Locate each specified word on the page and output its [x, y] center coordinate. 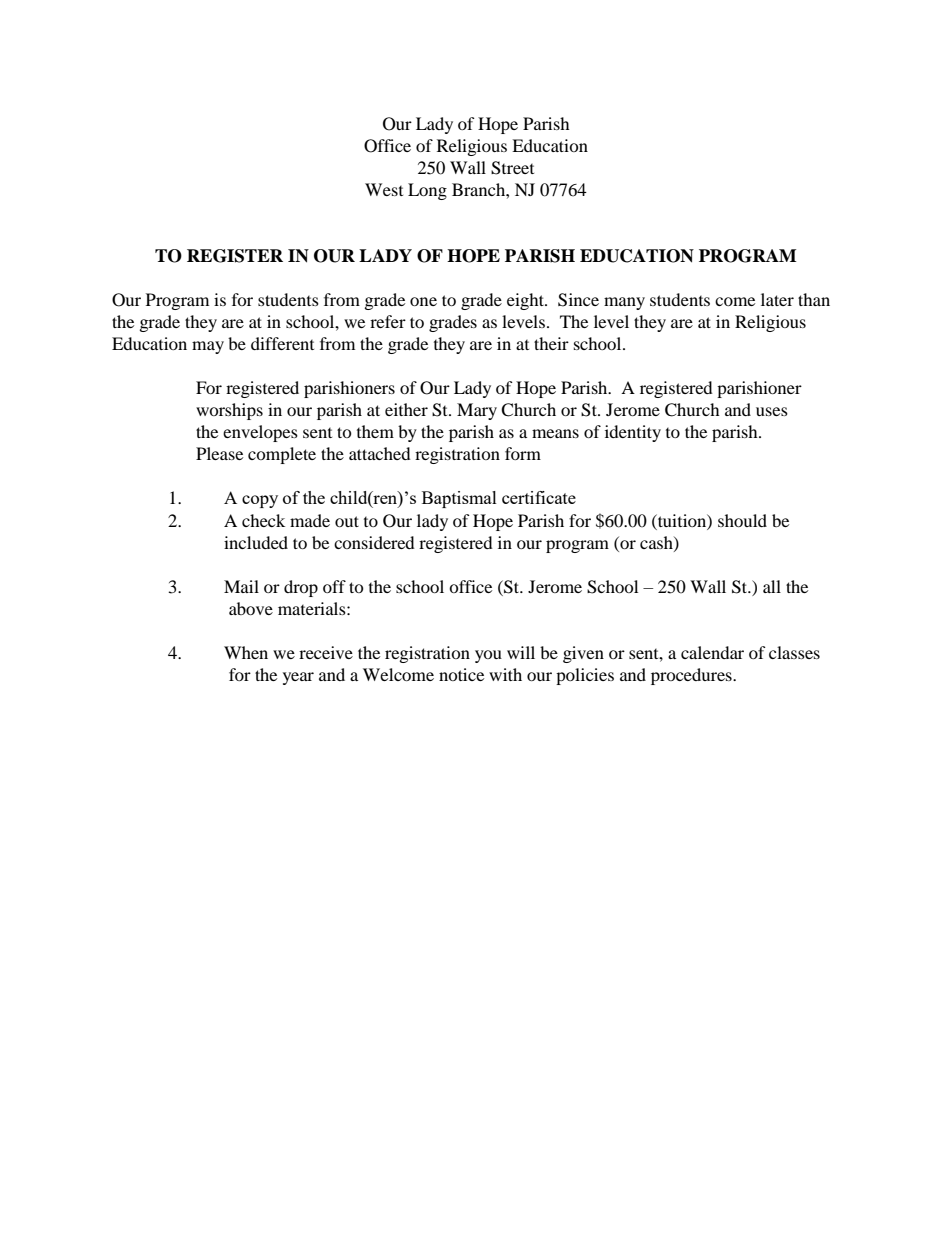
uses [772, 411]
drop [301, 588]
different [282, 343]
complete [282, 455]
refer [388, 321]
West [384, 189]
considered [374, 542]
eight [526, 301]
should [742, 520]
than [814, 299]
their [551, 343]
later [777, 299]
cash [657, 543]
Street [512, 168]
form [523, 453]
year [298, 678]
